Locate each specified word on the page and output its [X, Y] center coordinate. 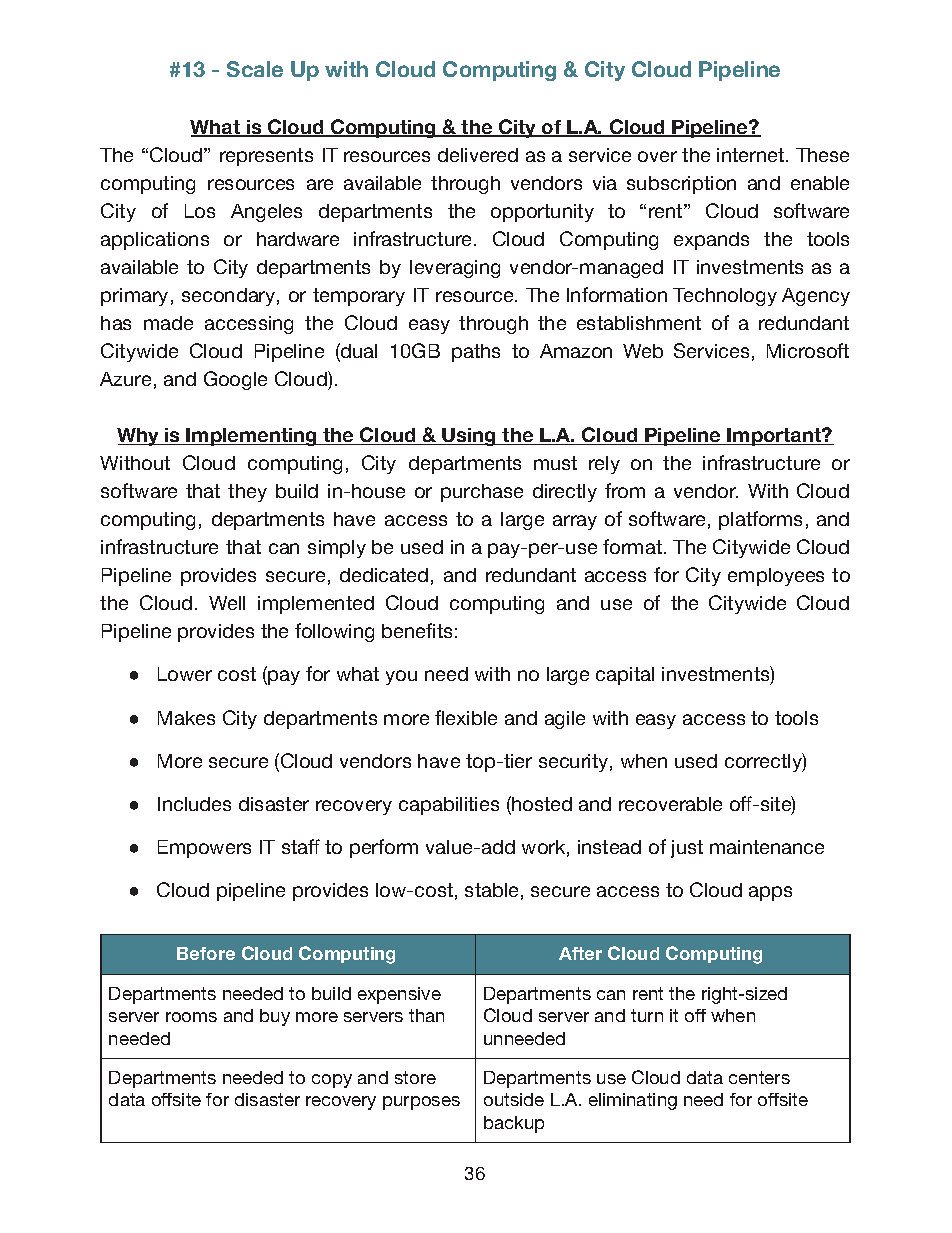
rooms [191, 1017]
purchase [482, 493]
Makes [186, 718]
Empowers [204, 849]
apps [770, 893]
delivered [478, 155]
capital [625, 676]
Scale [255, 69]
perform [384, 848]
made [168, 323]
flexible [466, 717]
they [247, 493]
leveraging [455, 269]
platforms [760, 520]
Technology [725, 297]
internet [752, 155]
